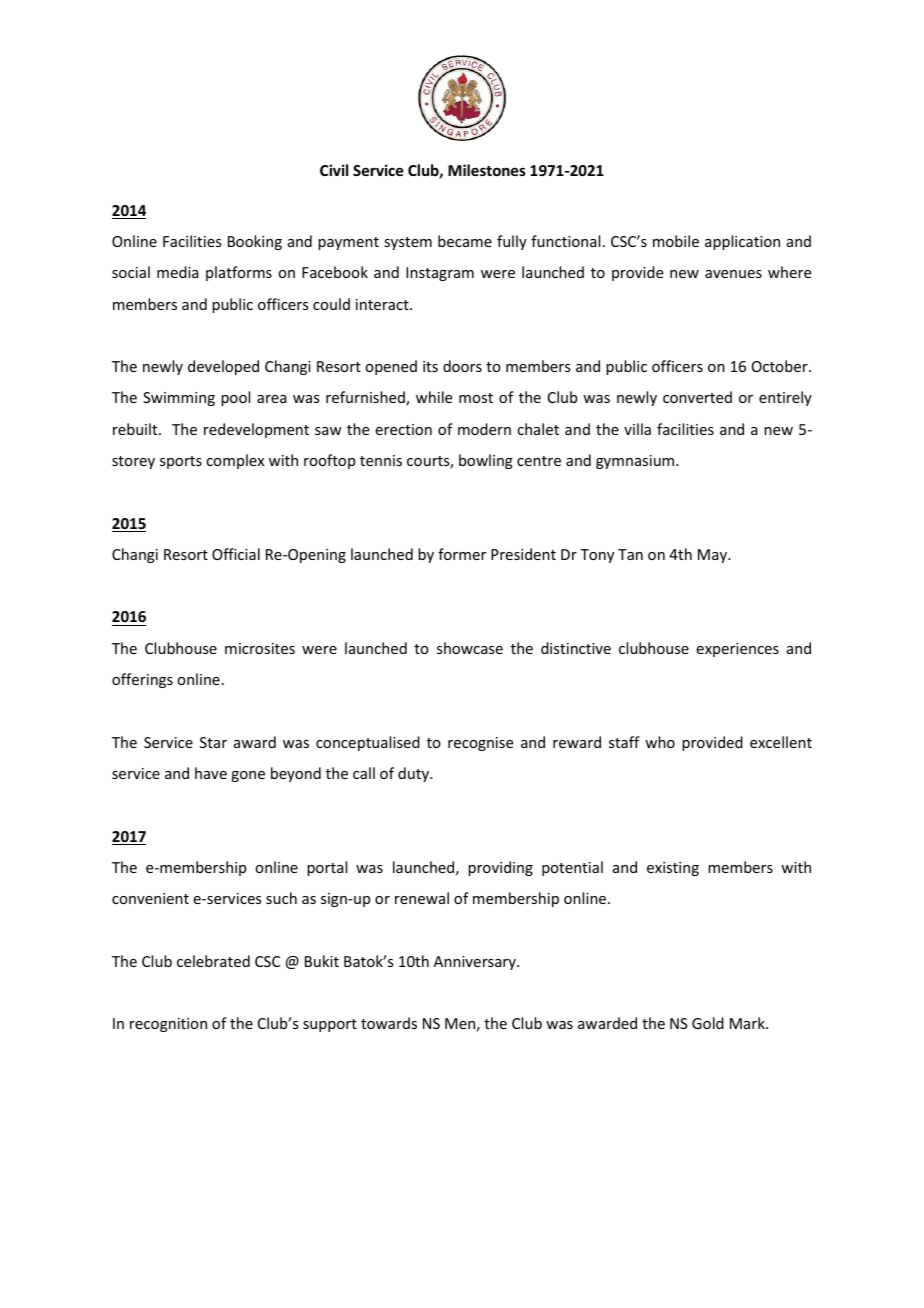 The width and height of the image is (924, 1308). I want to click on duty, so click(414, 774).
